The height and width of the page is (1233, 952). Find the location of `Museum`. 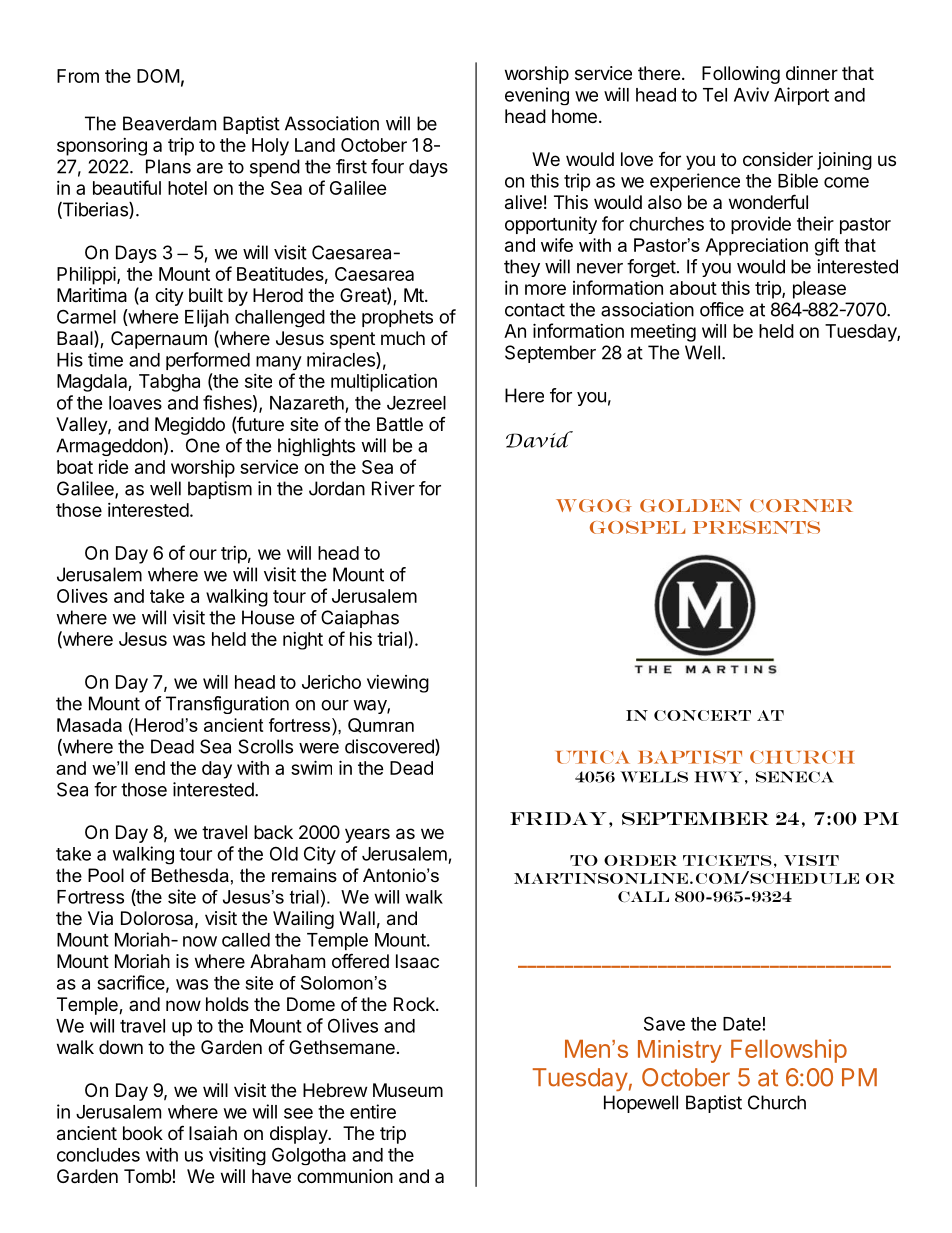

Museum is located at coordinates (408, 1090).
